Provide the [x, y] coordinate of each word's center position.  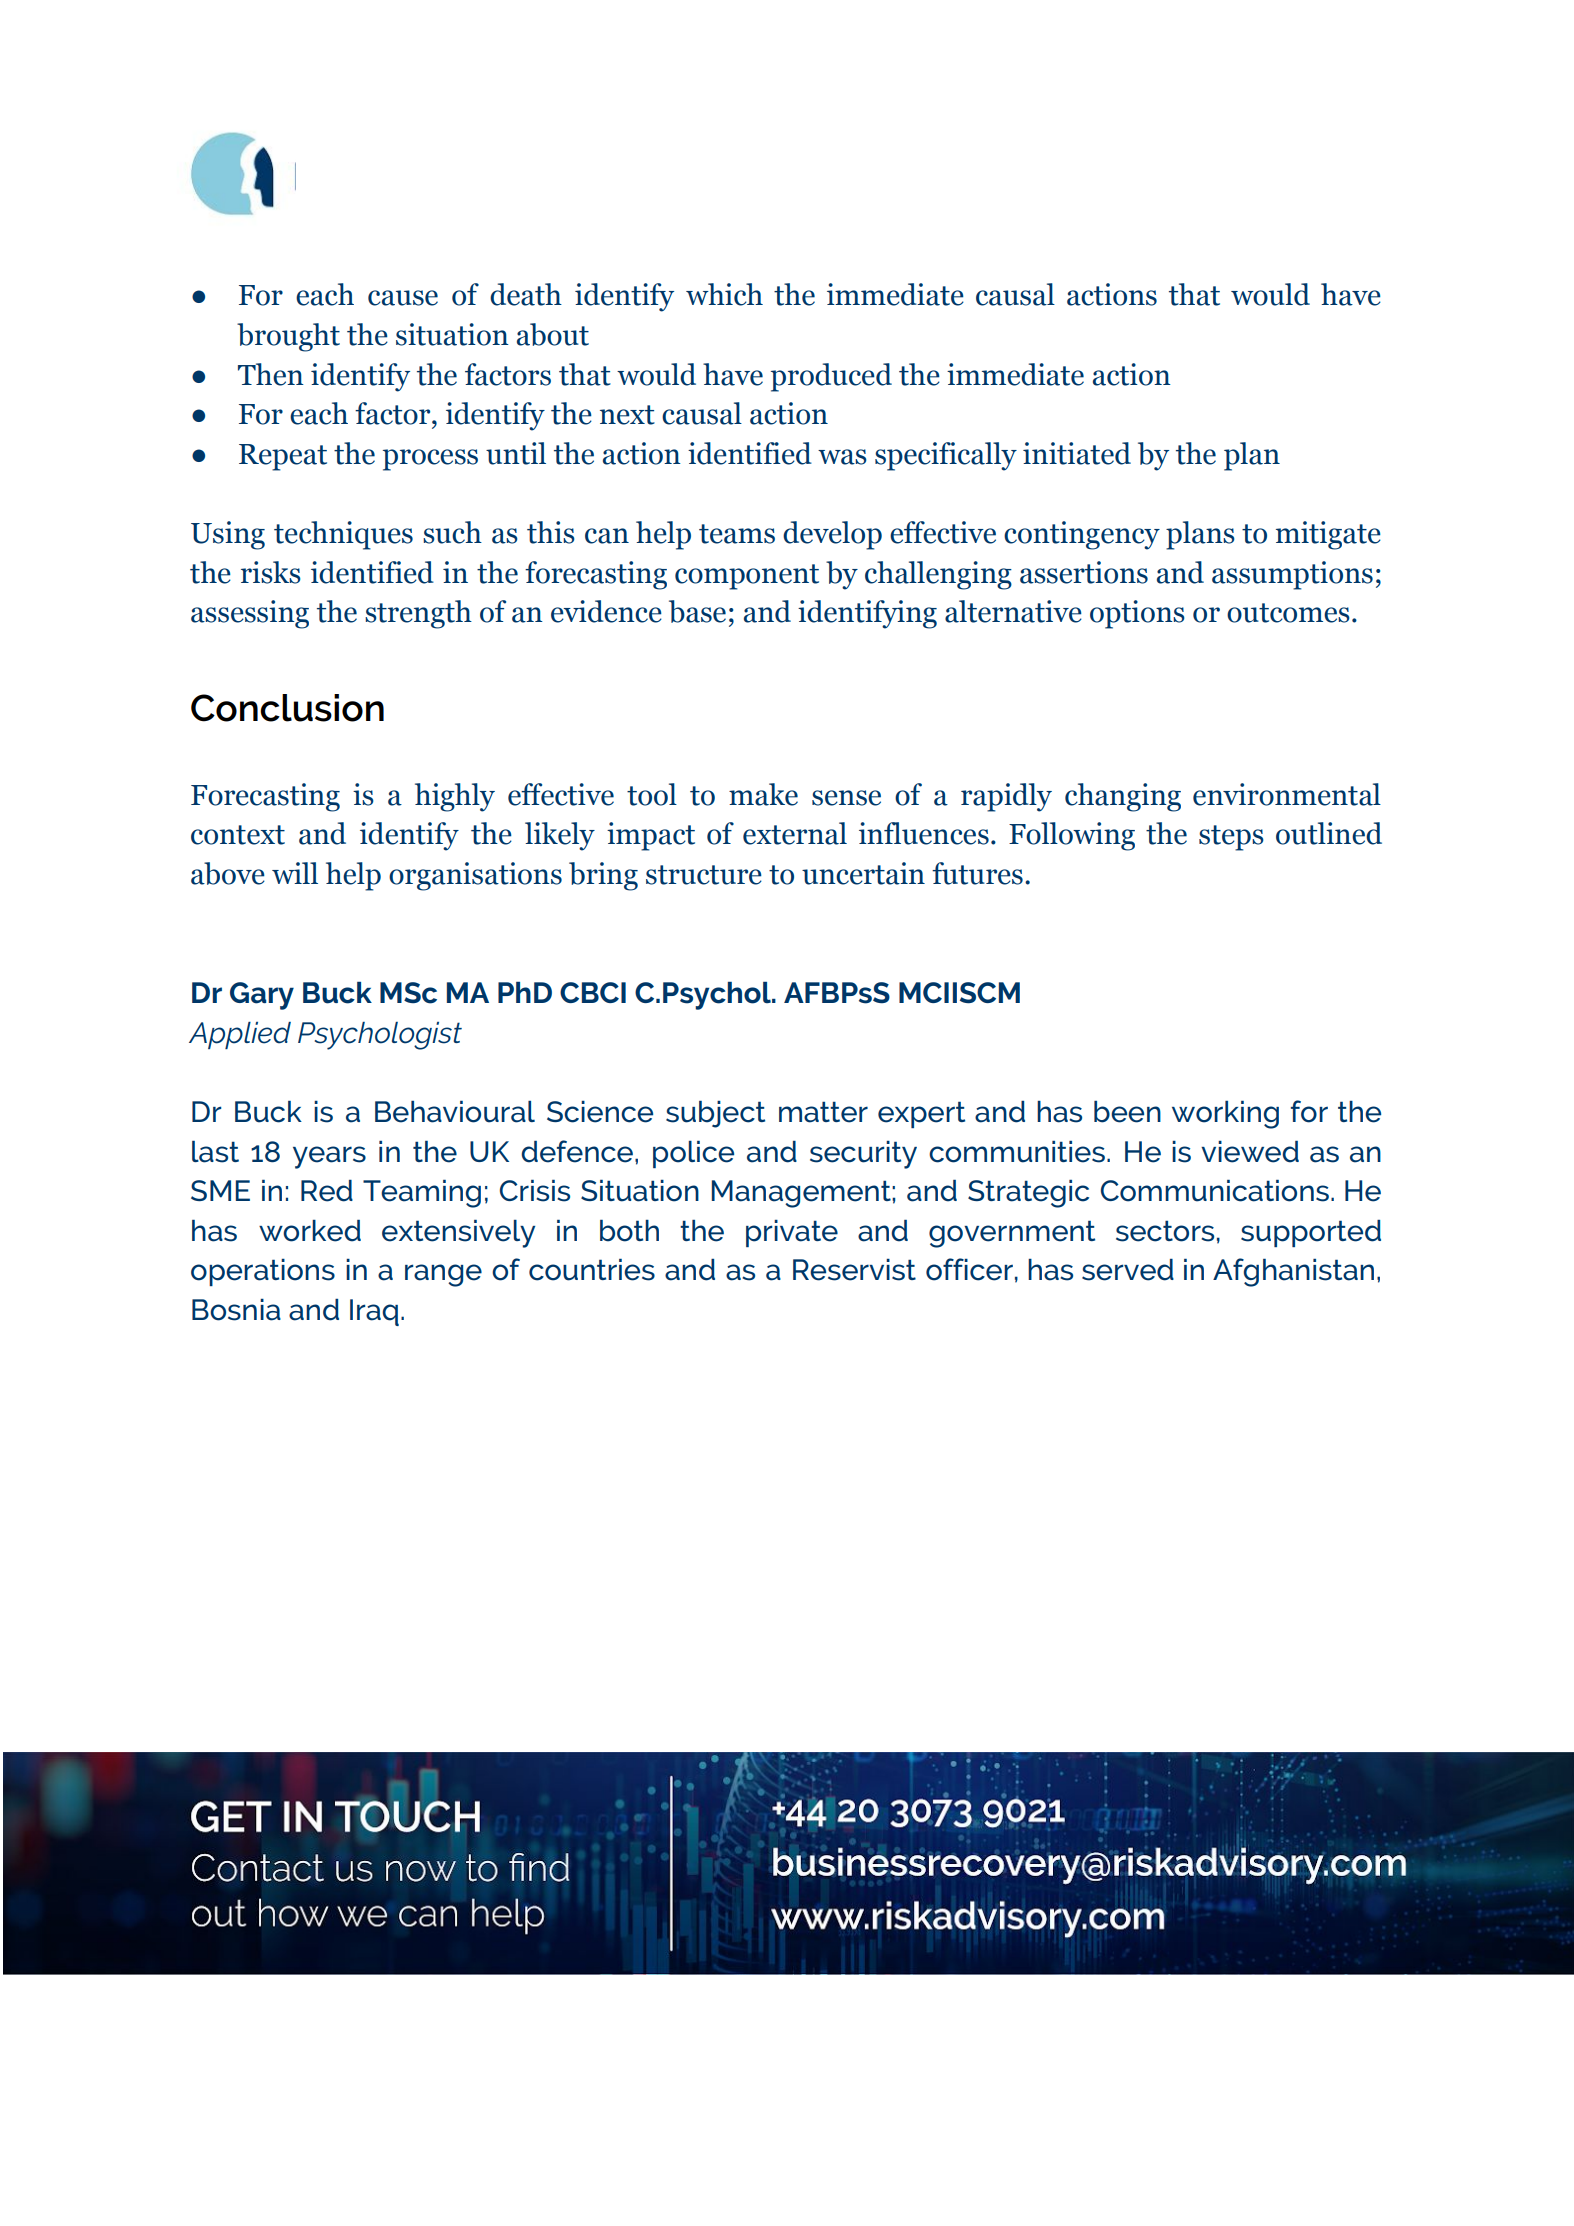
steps [1231, 838]
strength [418, 614]
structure [704, 875]
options [1137, 614]
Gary [262, 996]
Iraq [374, 1312]
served [1128, 1270]
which [724, 294]
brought [288, 337]
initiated [1077, 453]
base [697, 611]
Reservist [854, 1270]
